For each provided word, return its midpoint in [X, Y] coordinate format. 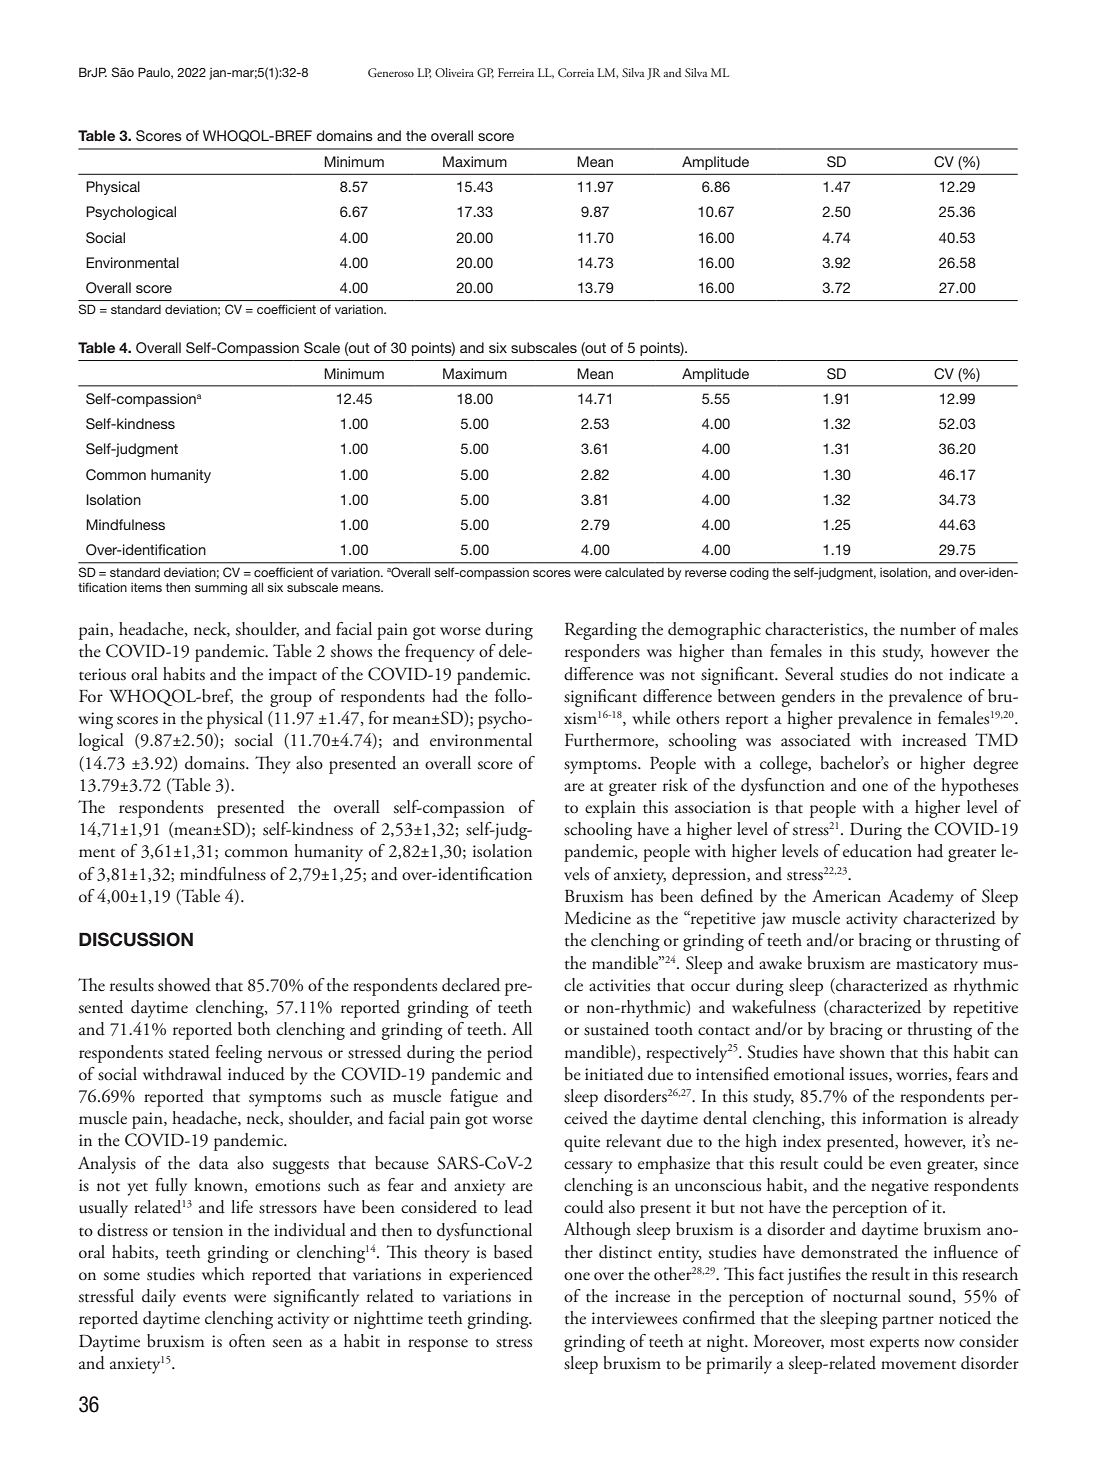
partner [908, 1322]
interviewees [634, 1318]
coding [749, 574]
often [247, 1341]
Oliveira [454, 72]
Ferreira [516, 72]
